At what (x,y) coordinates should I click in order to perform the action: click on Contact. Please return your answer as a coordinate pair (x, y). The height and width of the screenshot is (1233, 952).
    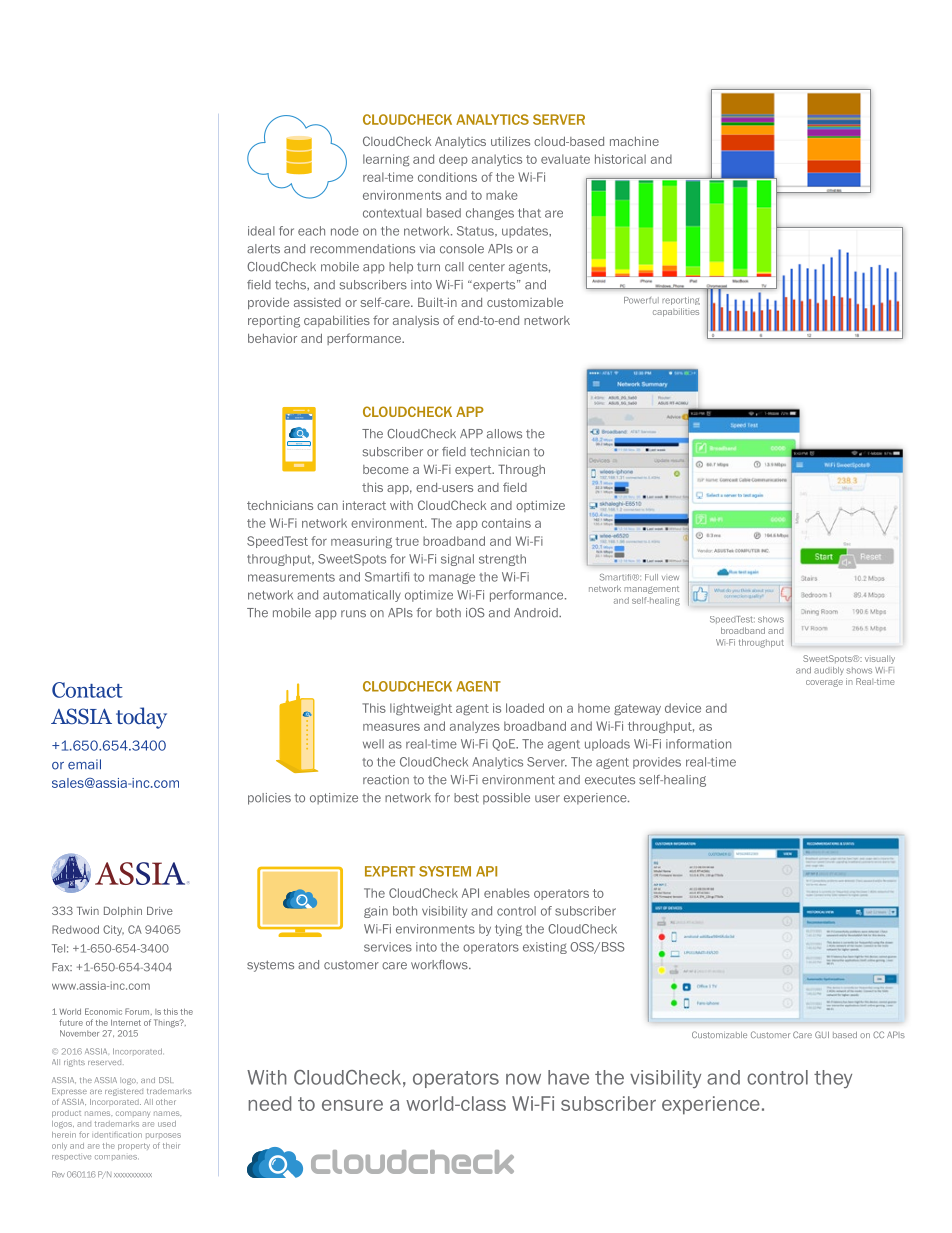
    Looking at the image, I should click on (87, 690).
